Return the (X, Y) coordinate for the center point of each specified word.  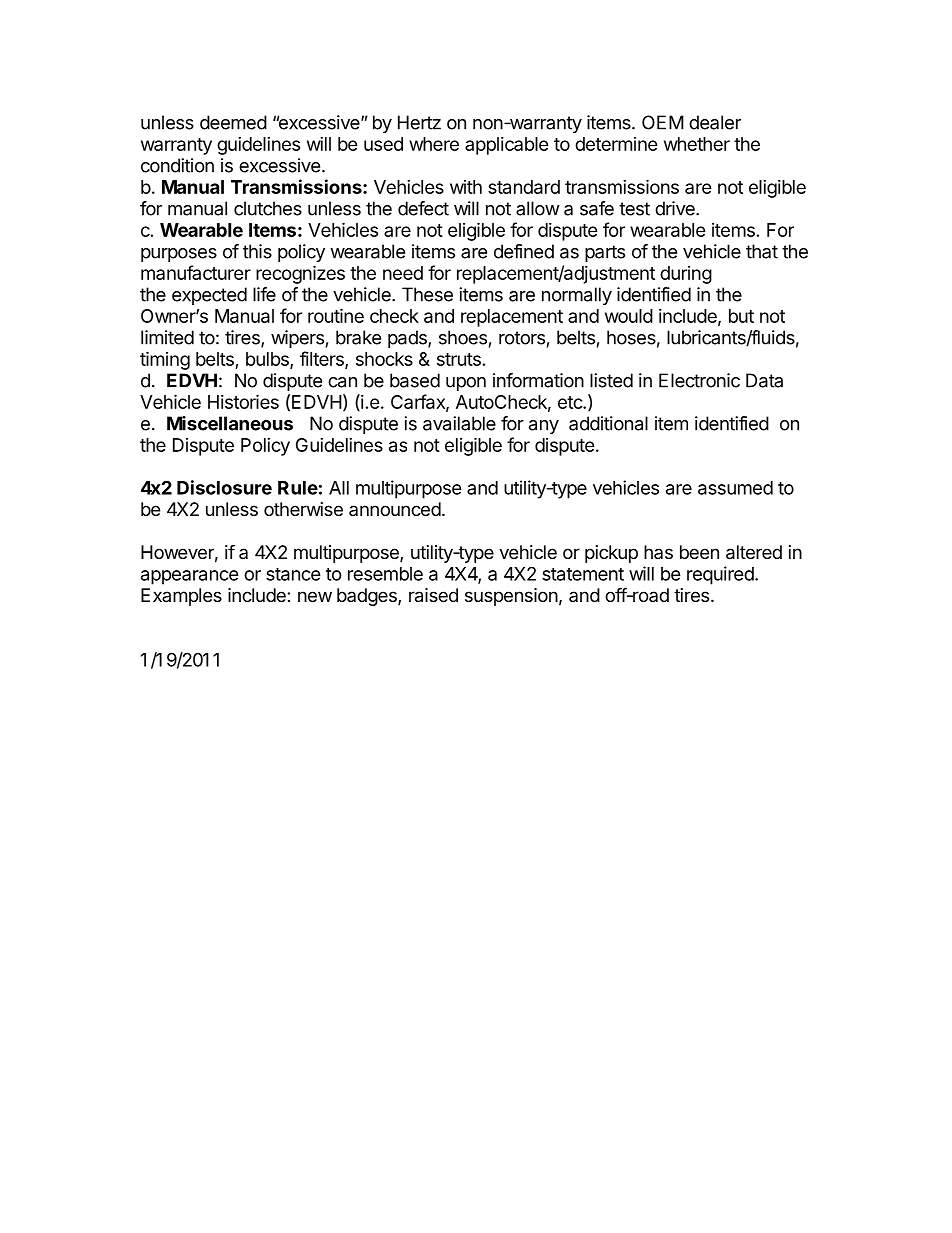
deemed (233, 122)
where (434, 144)
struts (459, 359)
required (721, 575)
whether (697, 144)
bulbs (268, 360)
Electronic (699, 380)
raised (433, 595)
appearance (190, 577)
